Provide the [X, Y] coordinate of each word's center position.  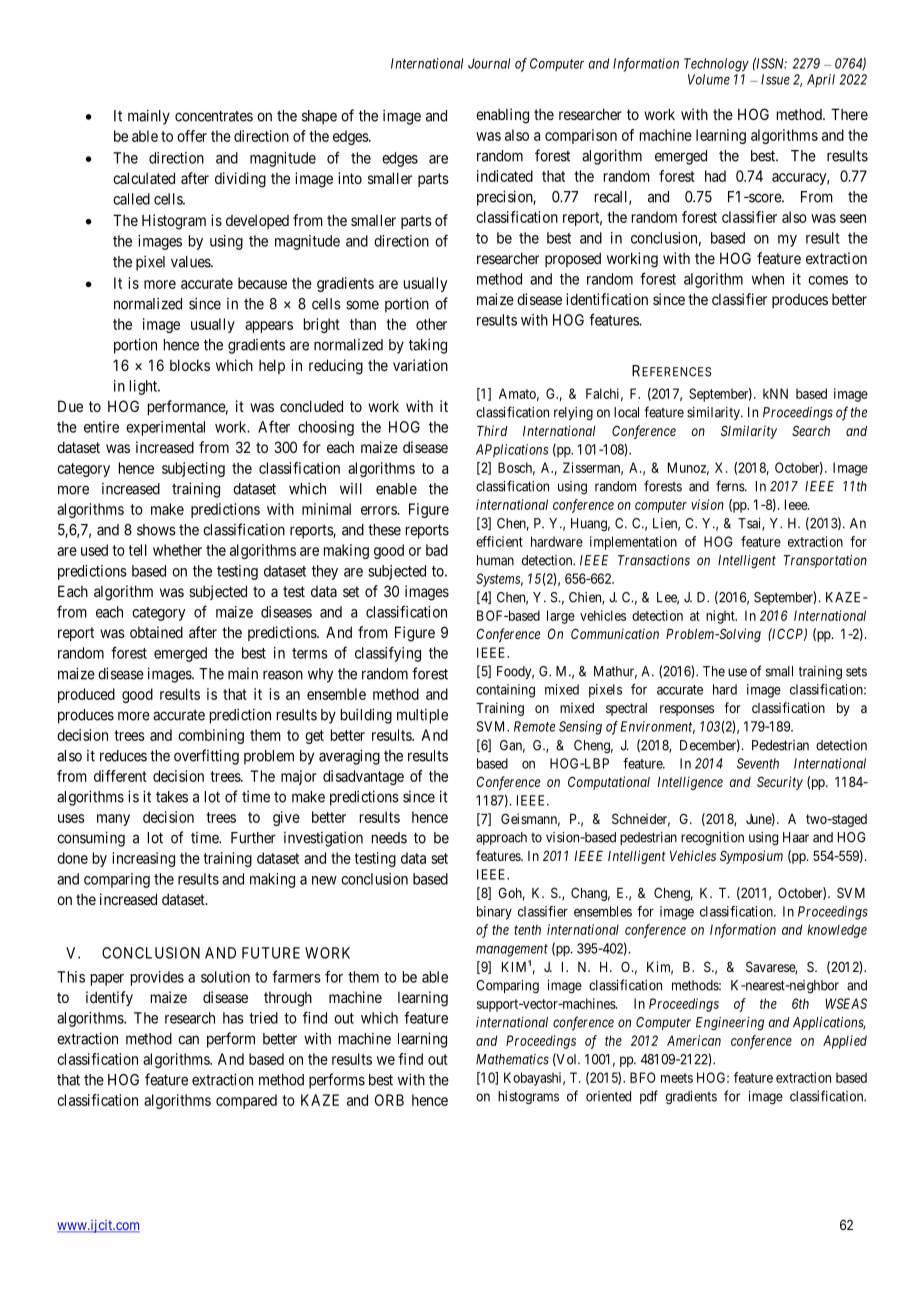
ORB [389, 1100]
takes [172, 797]
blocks [190, 365]
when [768, 279]
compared [246, 1101]
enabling [502, 116]
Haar [796, 837]
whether [177, 550]
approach [501, 838]
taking [428, 346]
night [721, 617]
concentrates [214, 116]
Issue [775, 79]
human [495, 560]
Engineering [730, 1024]
